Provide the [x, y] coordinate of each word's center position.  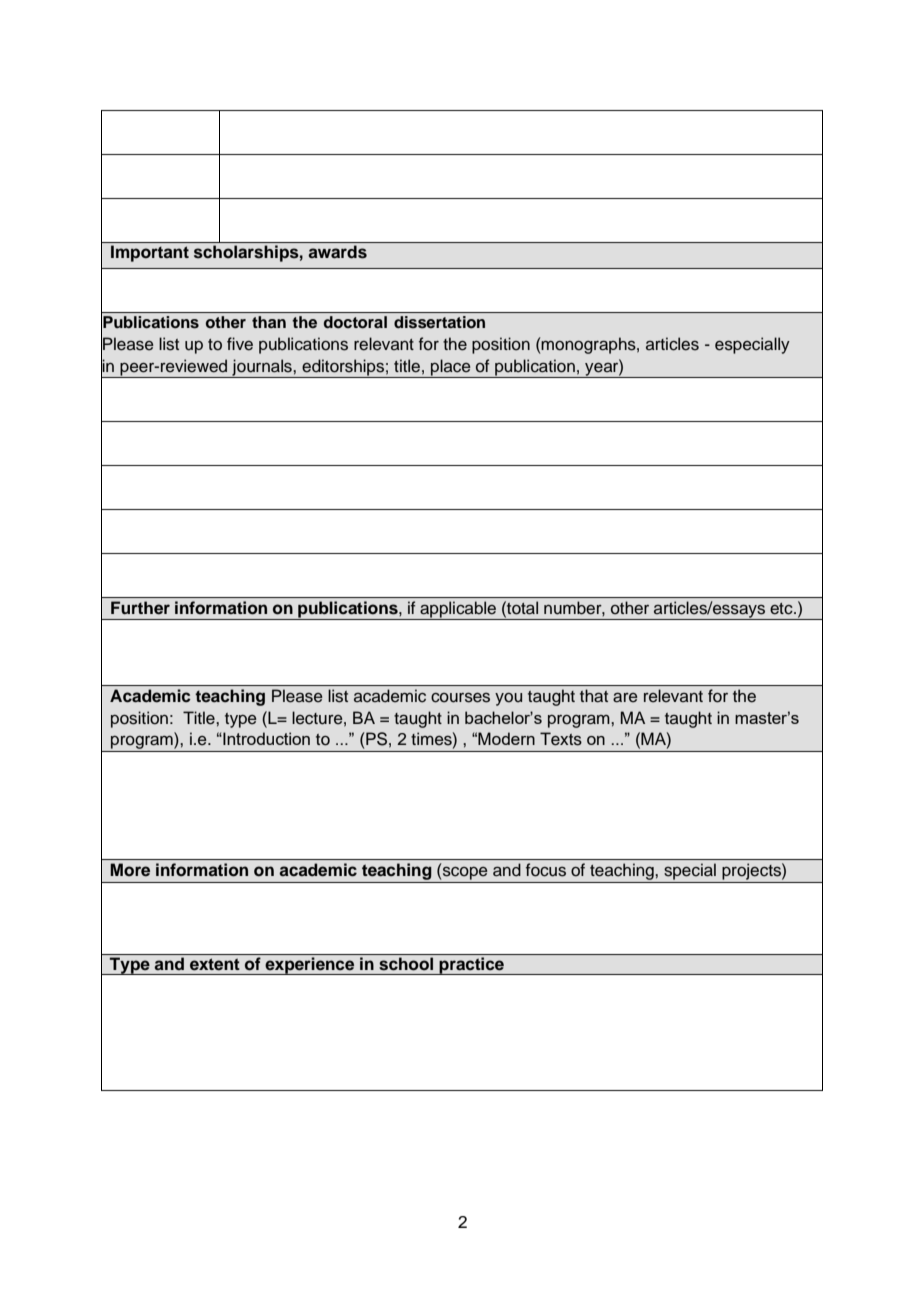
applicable [458, 610]
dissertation [439, 322]
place [451, 368]
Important [150, 253]
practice [472, 966]
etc [782, 609]
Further [140, 608]
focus [546, 870]
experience [310, 966]
